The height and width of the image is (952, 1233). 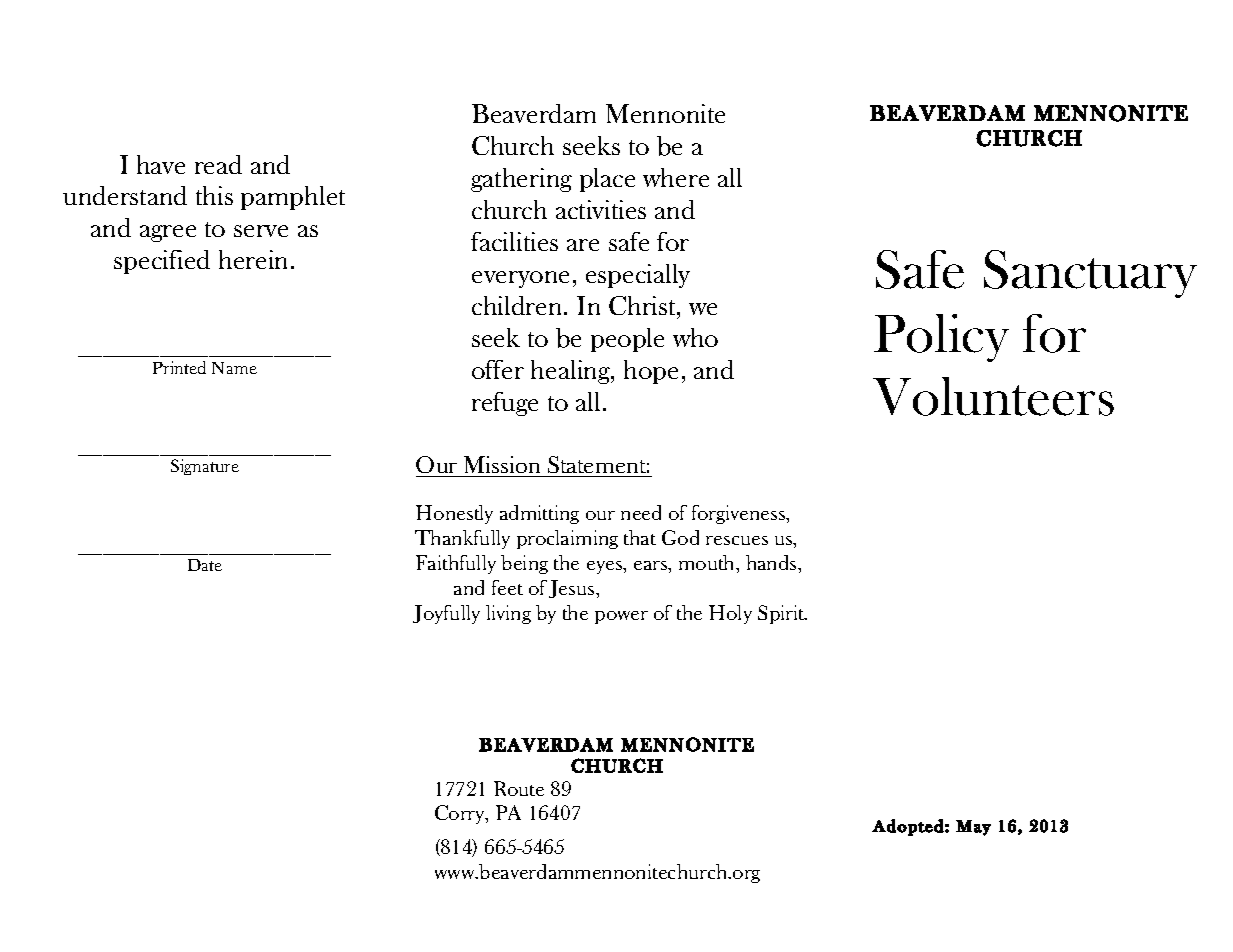 I want to click on Corry, so click(x=461, y=814).
